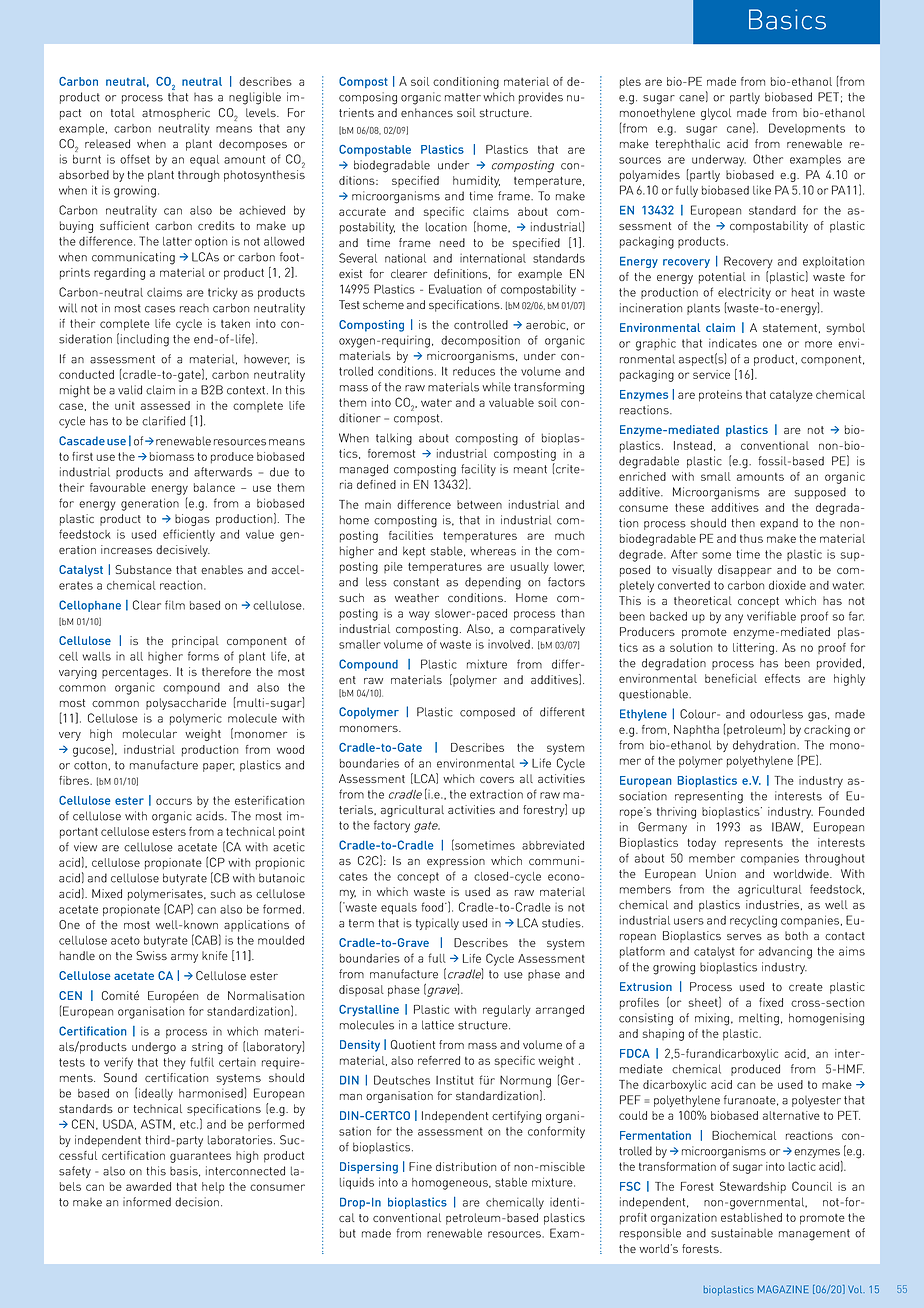 The image size is (924, 1308). I want to click on Swiss, so click(151, 955).
